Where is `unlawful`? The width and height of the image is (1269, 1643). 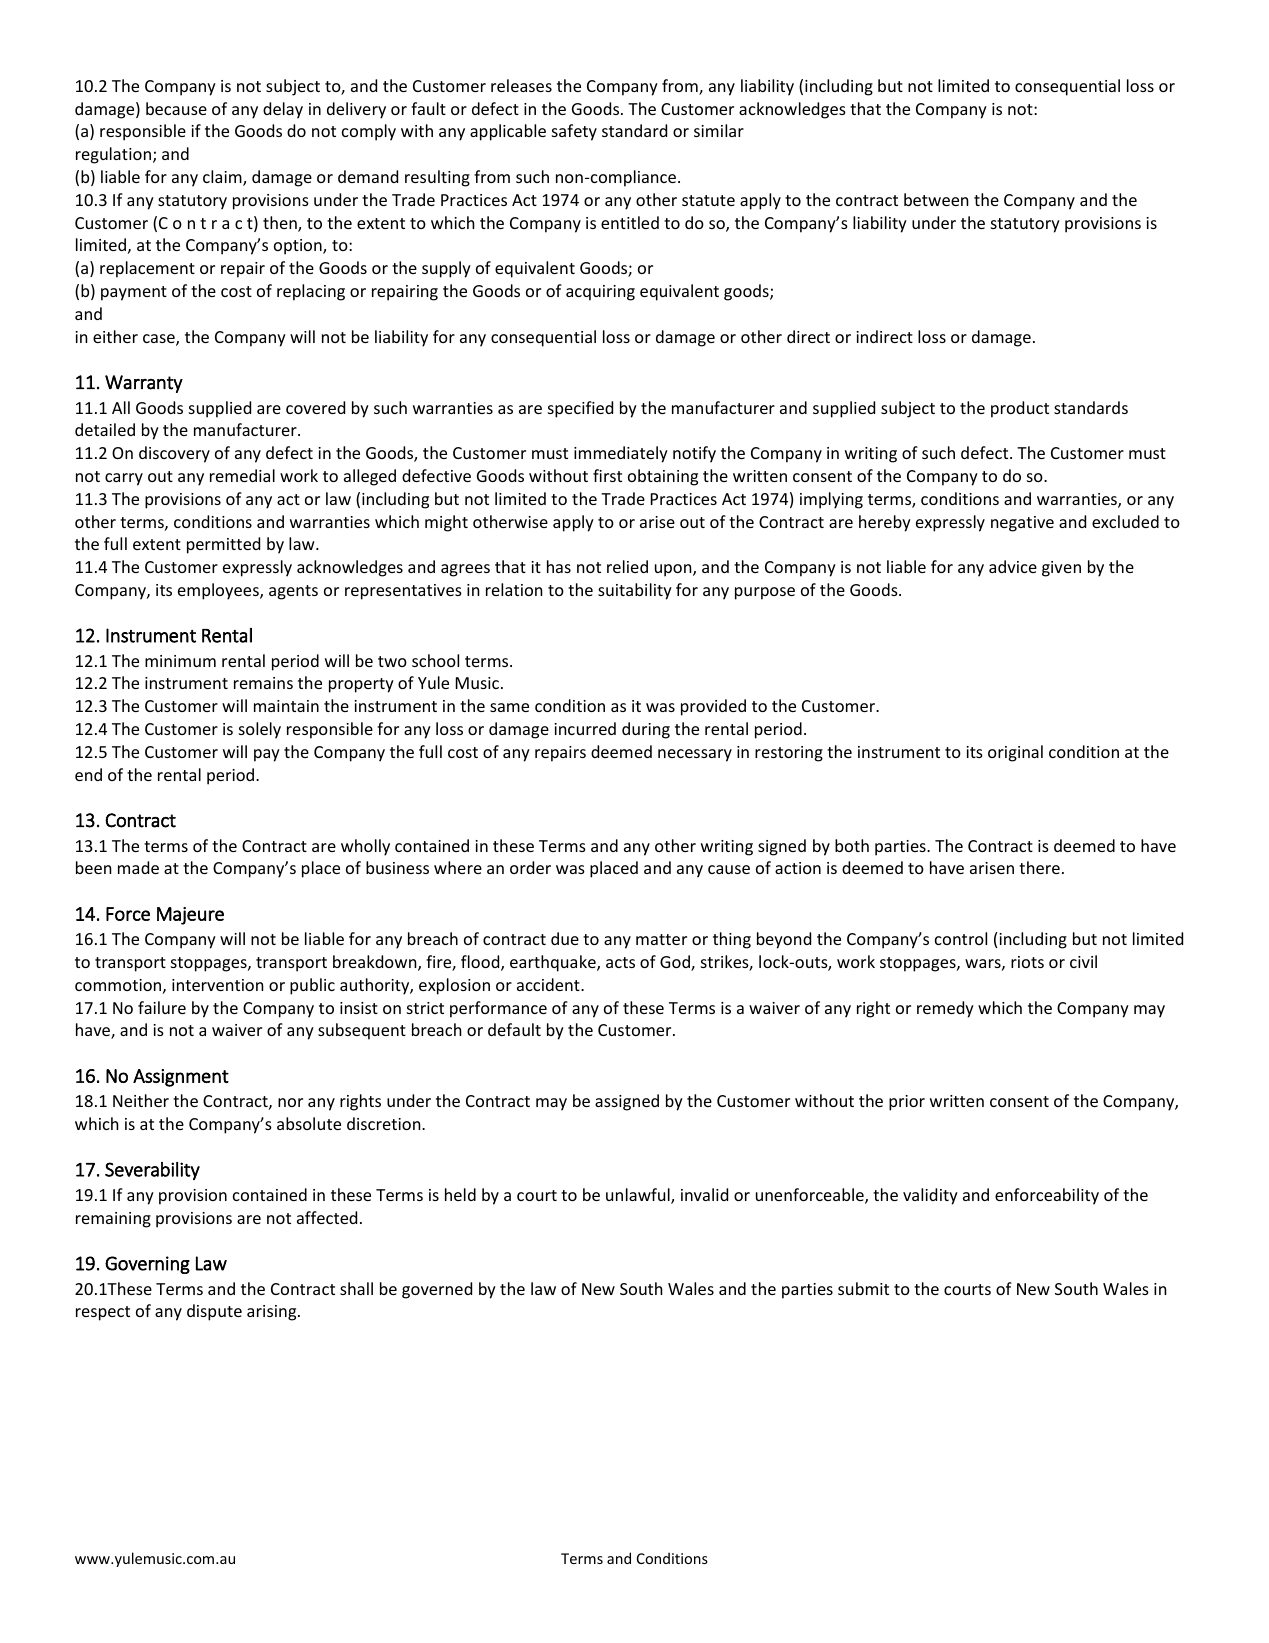 unlawful is located at coordinates (639, 1196).
